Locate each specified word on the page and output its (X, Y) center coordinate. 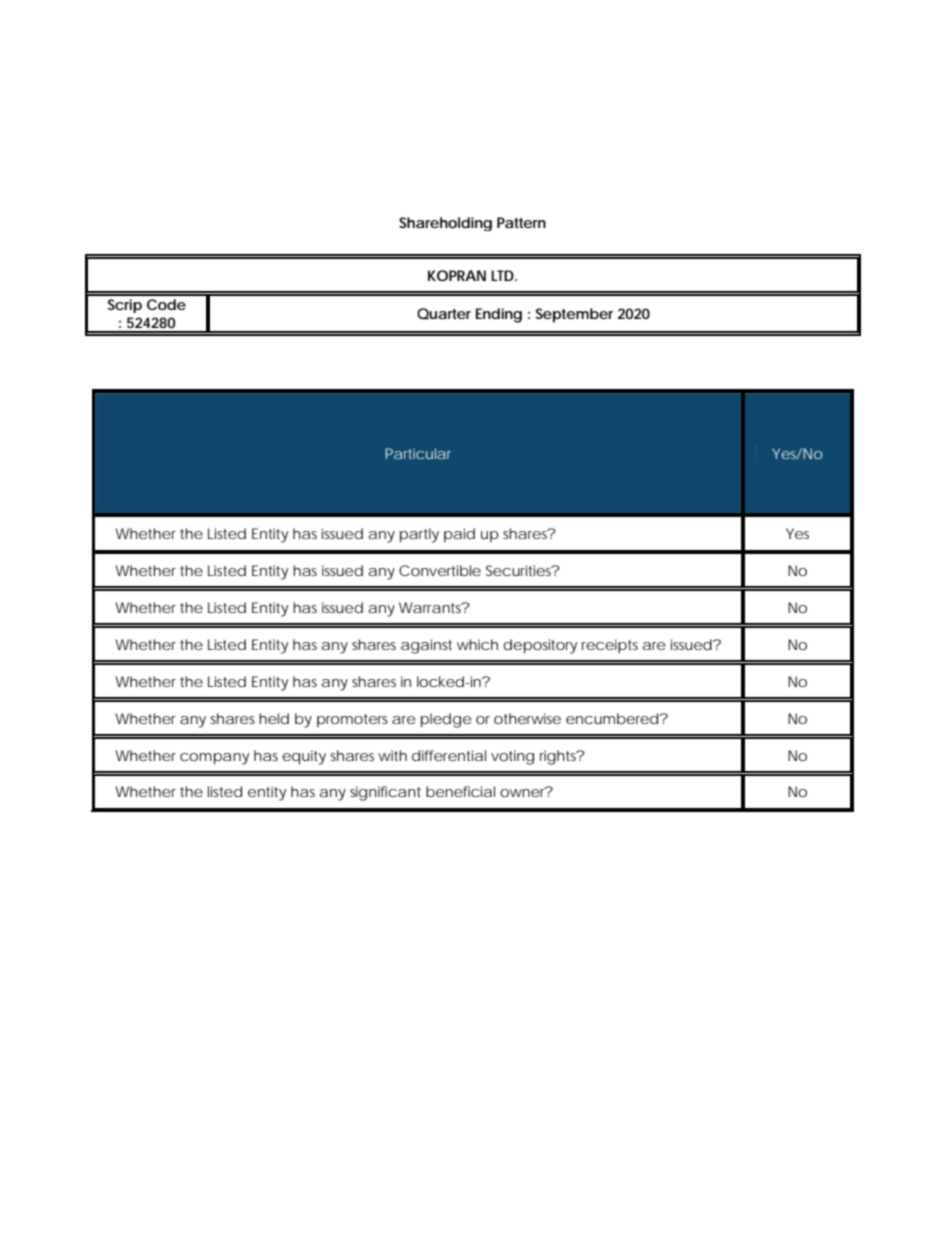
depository (540, 646)
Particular (418, 453)
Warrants (431, 607)
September (574, 315)
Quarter (444, 313)
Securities (519, 570)
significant (385, 793)
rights (559, 757)
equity (304, 757)
